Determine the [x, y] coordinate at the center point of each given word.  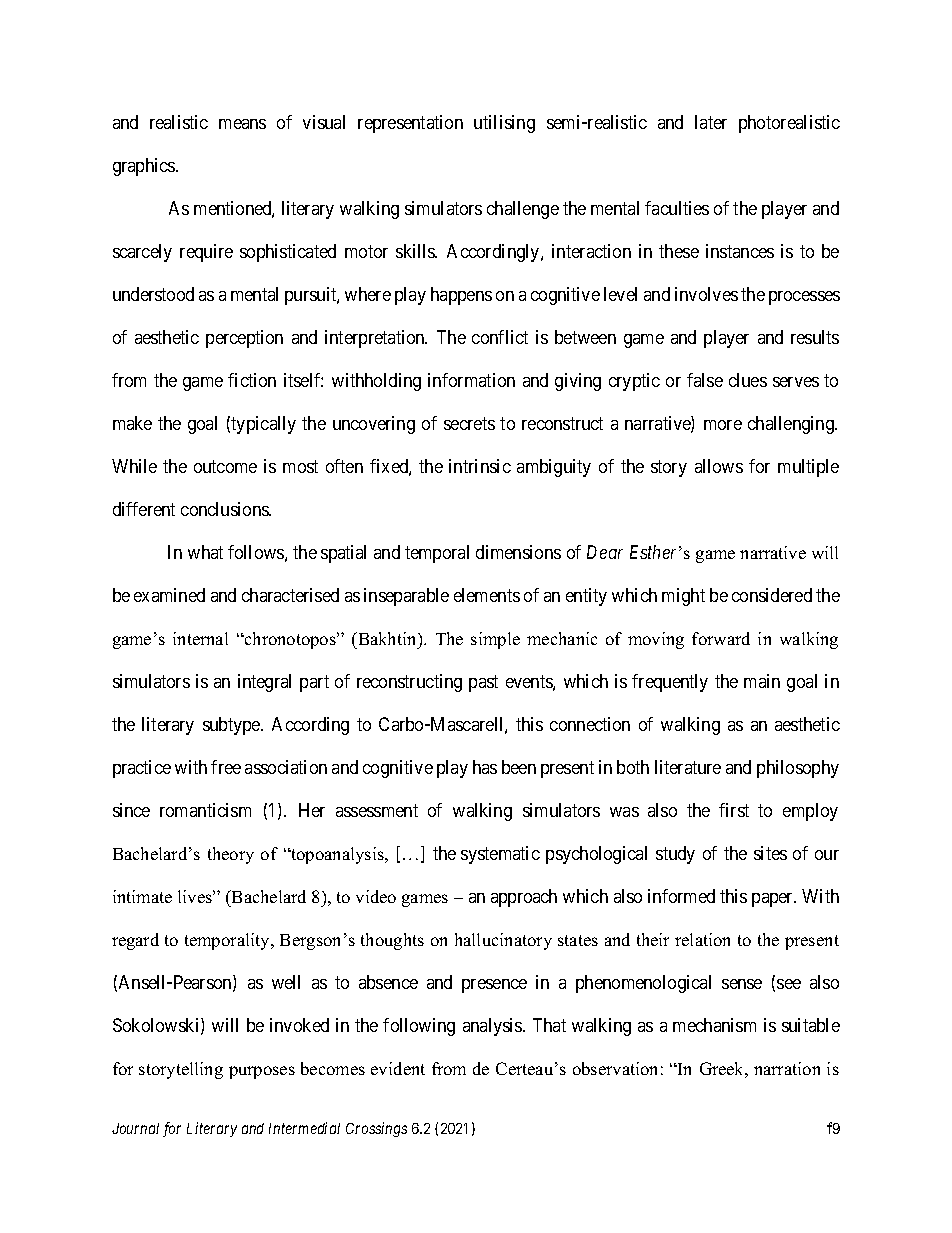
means [242, 124]
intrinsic [480, 466]
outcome [225, 466]
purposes [262, 1072]
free [226, 767]
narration [787, 1068]
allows [719, 466]
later [711, 122]
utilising [504, 124]
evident [398, 1068]
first [734, 810]
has [485, 767]
